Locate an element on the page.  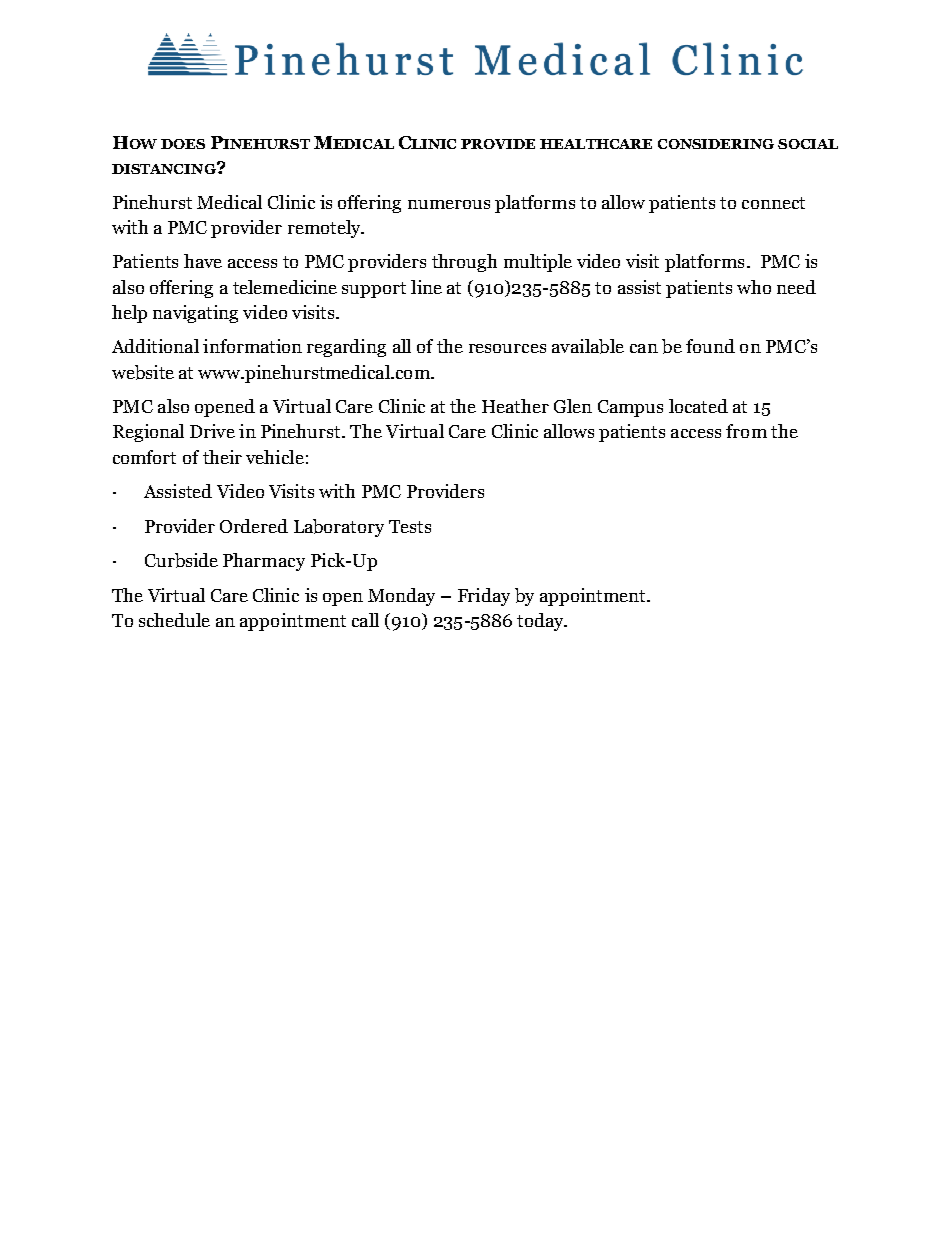
CONSIDERING is located at coordinates (716, 144).
